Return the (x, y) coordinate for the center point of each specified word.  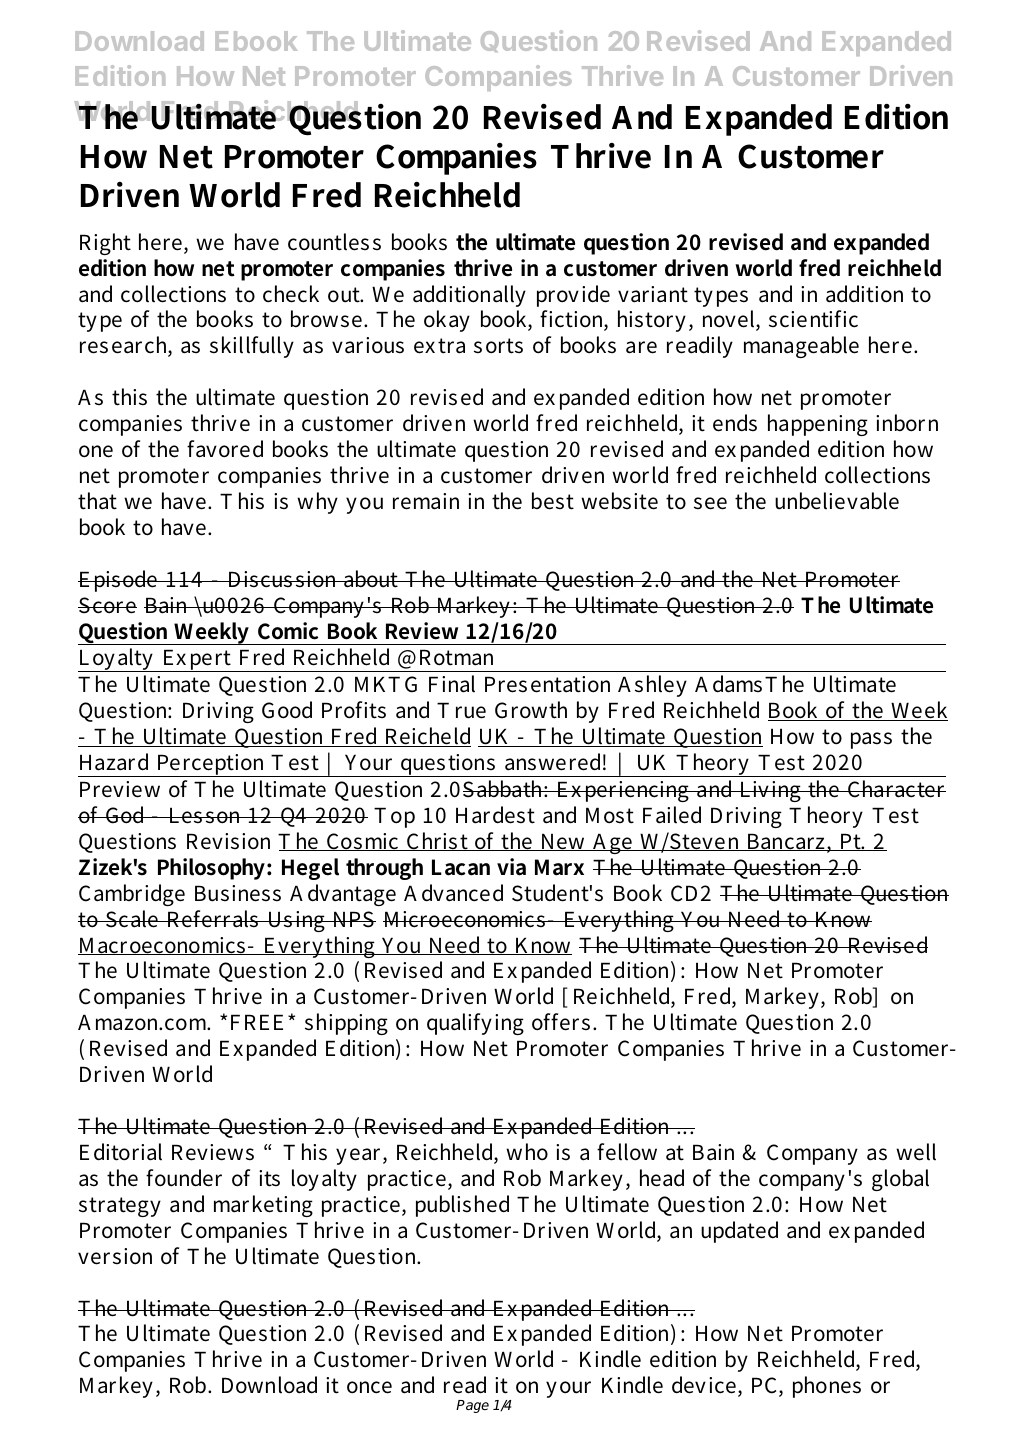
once (369, 1387)
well (916, 1152)
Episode (119, 581)
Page (472, 1406)
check (291, 294)
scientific (813, 319)
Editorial (121, 1152)
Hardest (495, 815)
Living (770, 791)
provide (573, 296)
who (527, 1152)
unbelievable (837, 501)
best (553, 501)
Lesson (205, 815)
